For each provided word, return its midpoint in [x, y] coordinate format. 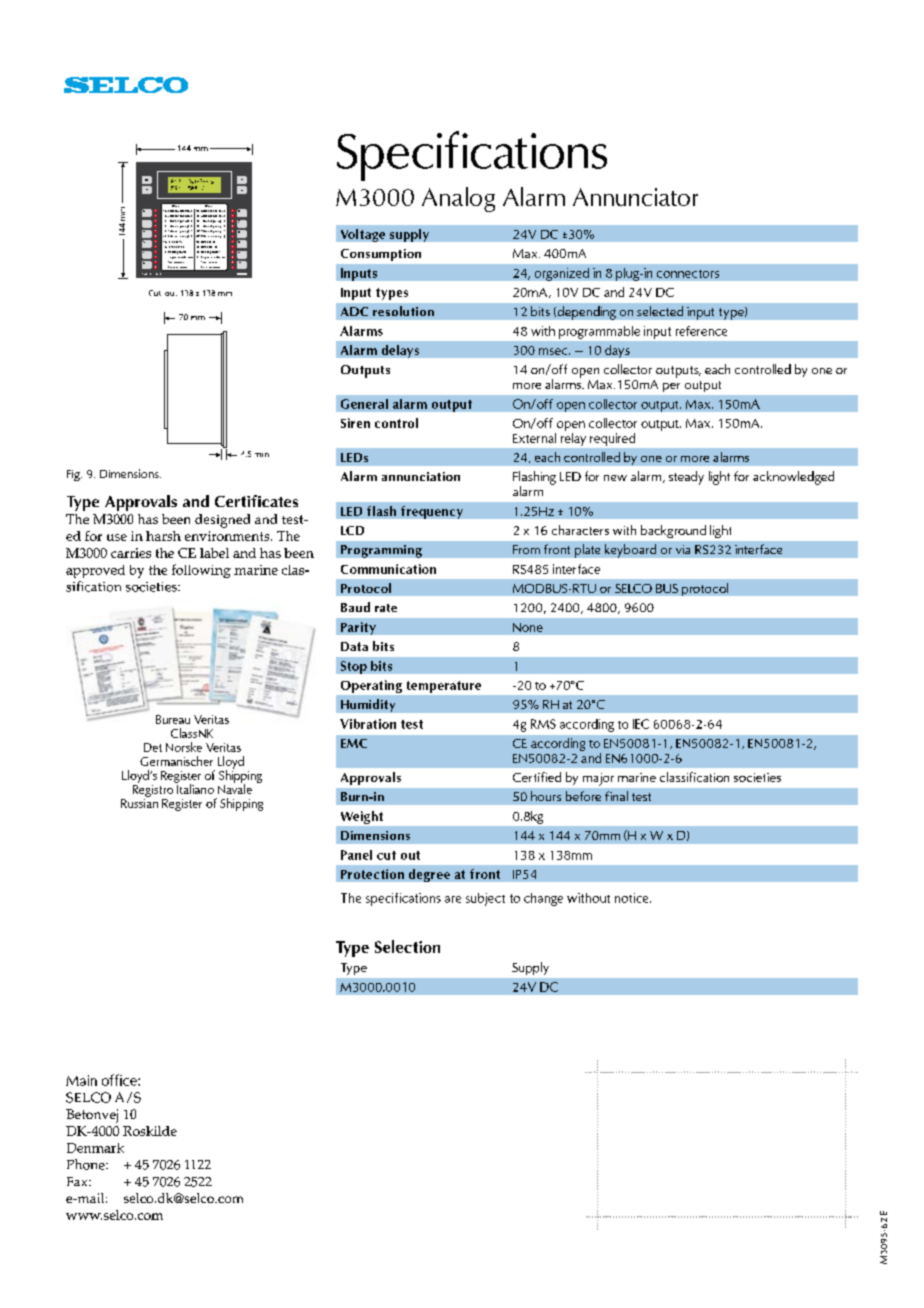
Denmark [95, 1148]
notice [633, 898]
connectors [688, 274]
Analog [458, 199]
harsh [163, 536]
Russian [139, 802]
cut [386, 855]
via [683, 549]
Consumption [381, 255]
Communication [388, 569]
